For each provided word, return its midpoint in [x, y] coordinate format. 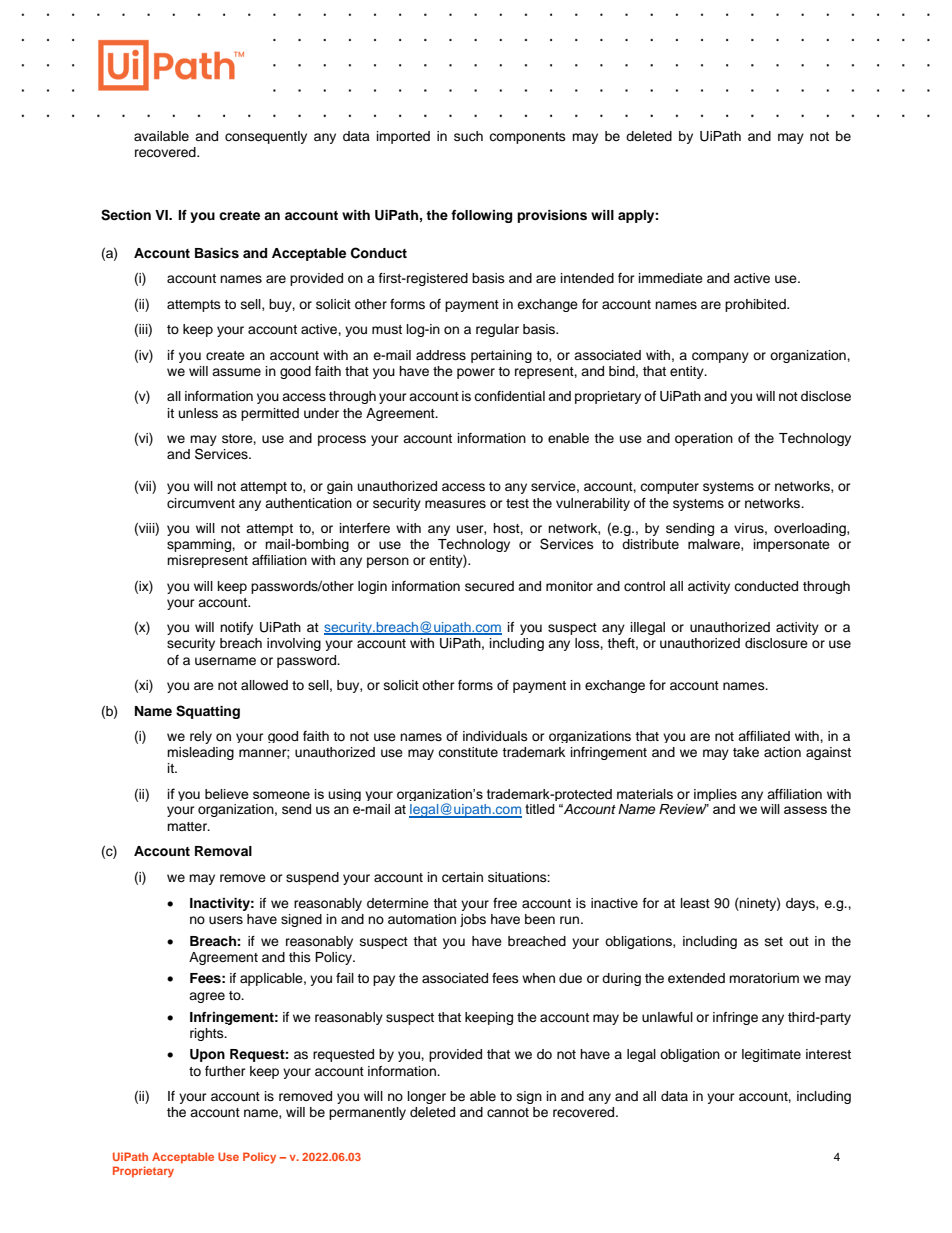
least [695, 903]
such [468, 136]
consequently [266, 137]
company [720, 357]
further [225, 1071]
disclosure [776, 643]
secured [489, 586]
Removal [223, 851]
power [476, 373]
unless [198, 413]
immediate [671, 278]
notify [236, 628]
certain [462, 877]
